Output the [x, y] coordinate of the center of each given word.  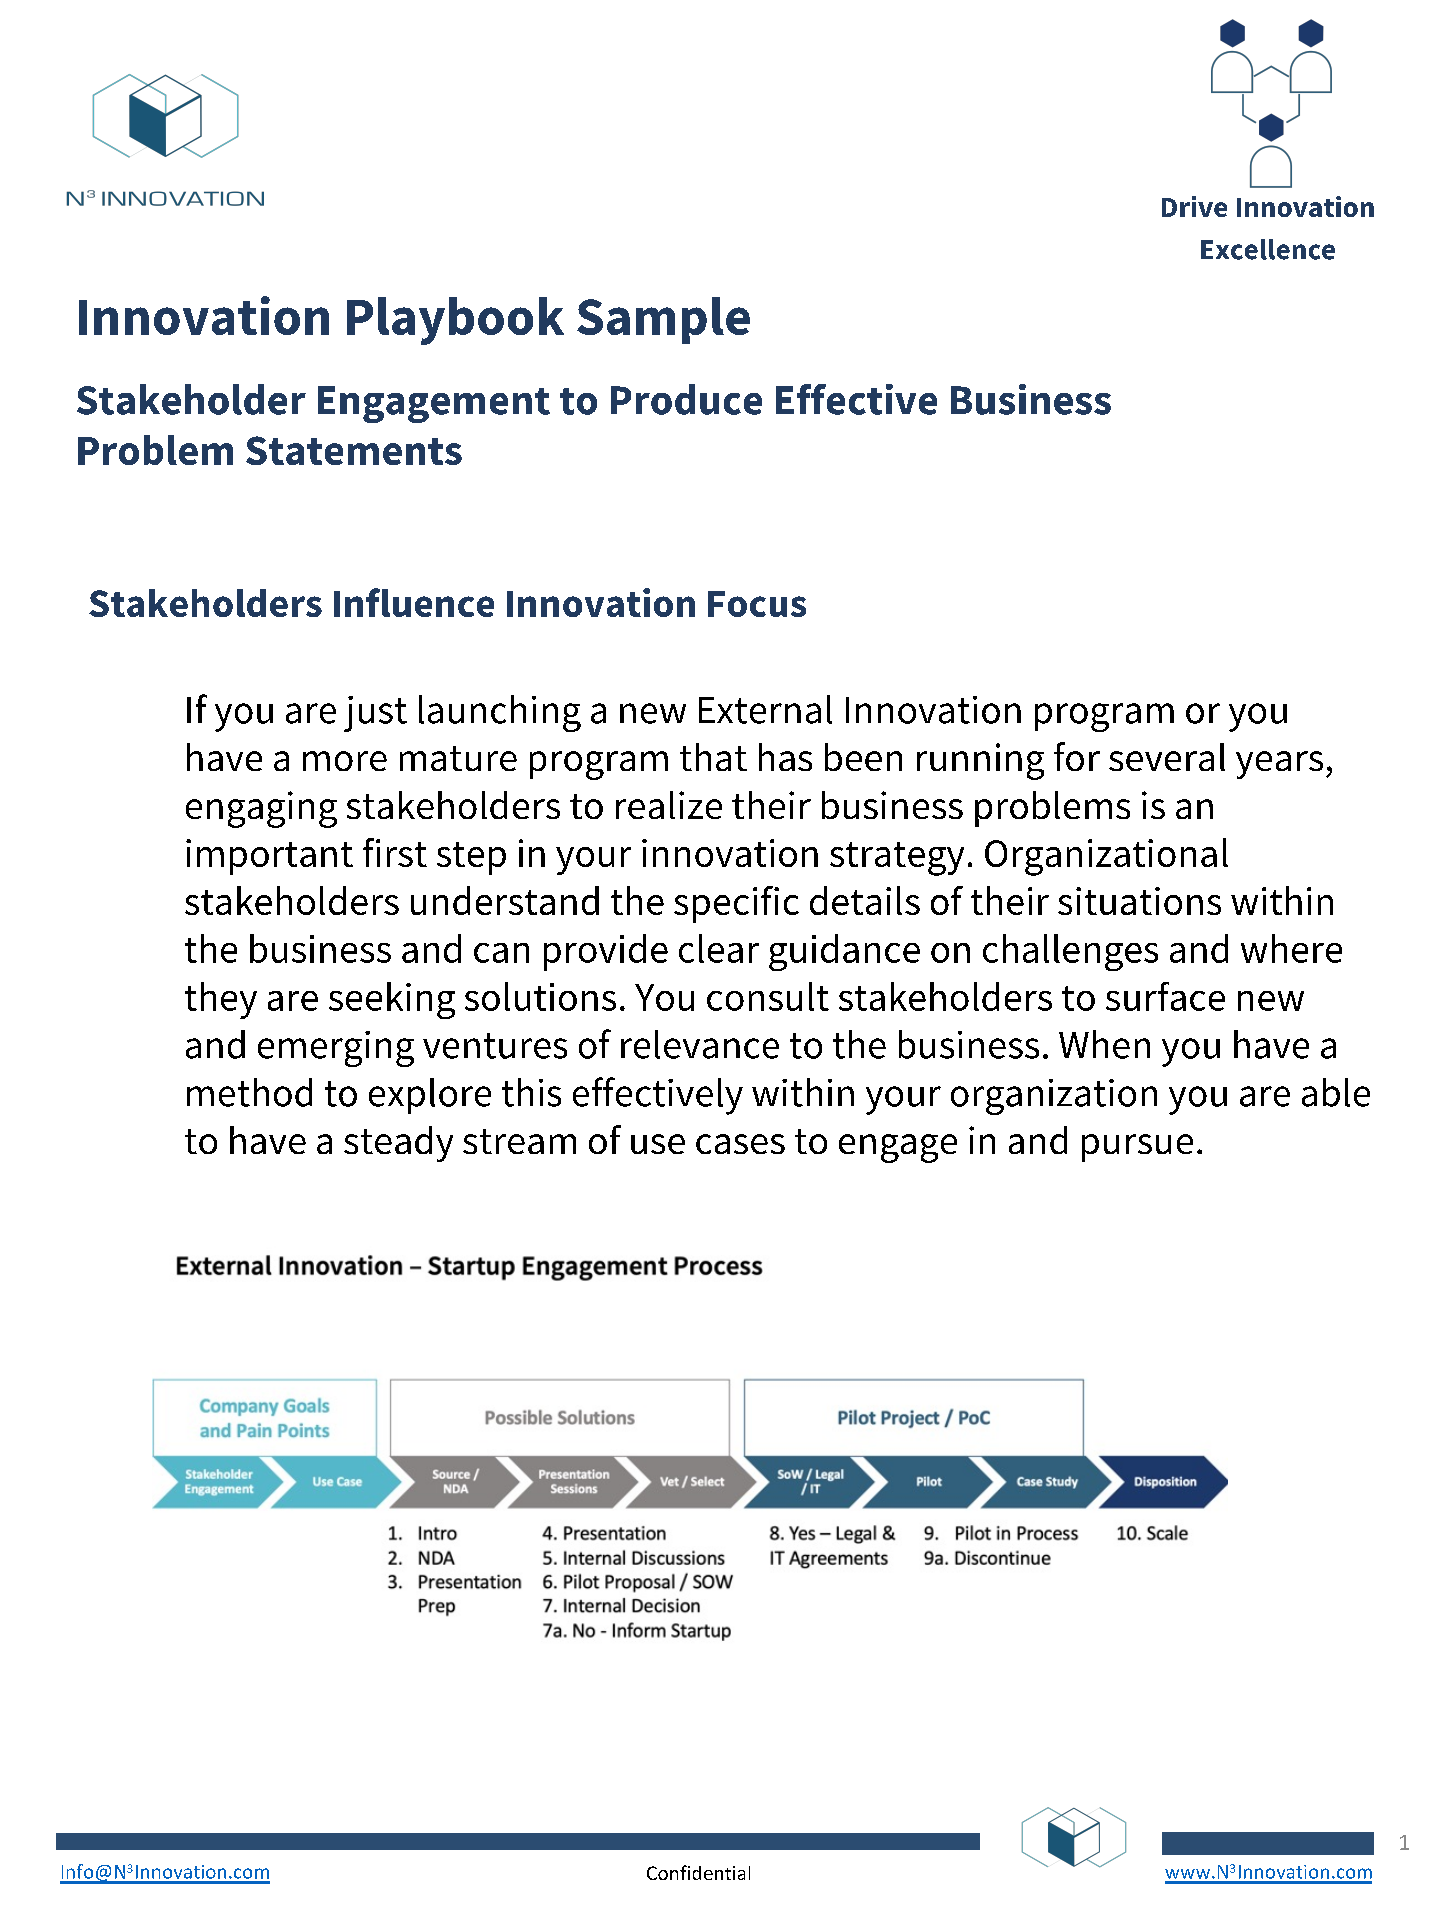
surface [1165, 996]
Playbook [455, 321]
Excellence [1268, 249]
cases [740, 1144]
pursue [1137, 1148]
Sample [663, 320]
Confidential [698, 1872]
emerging [336, 1049]
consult [768, 996]
